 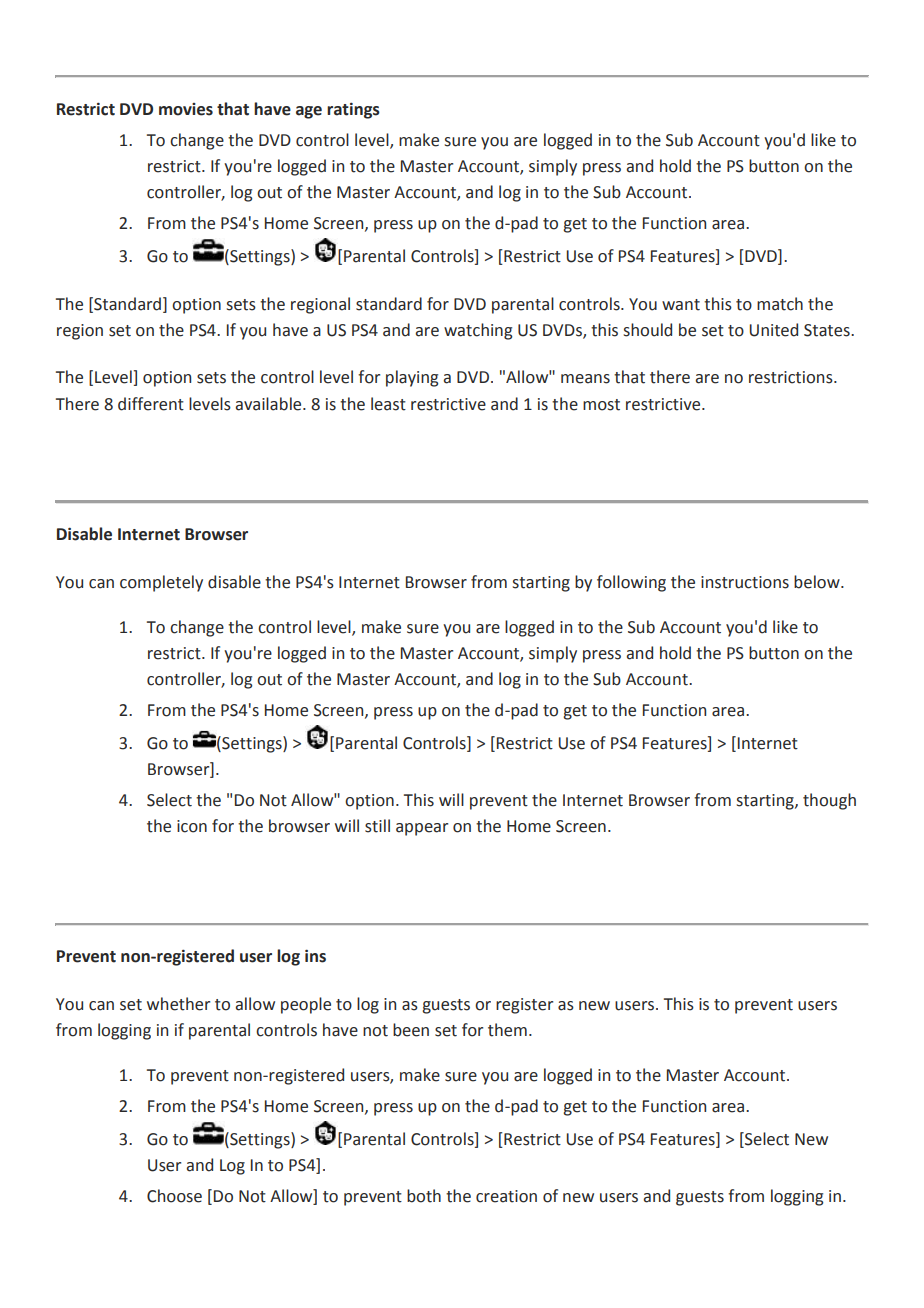 What do you see at coordinates (780, 304) in the document?
I see `match` at bounding box center [780, 304].
